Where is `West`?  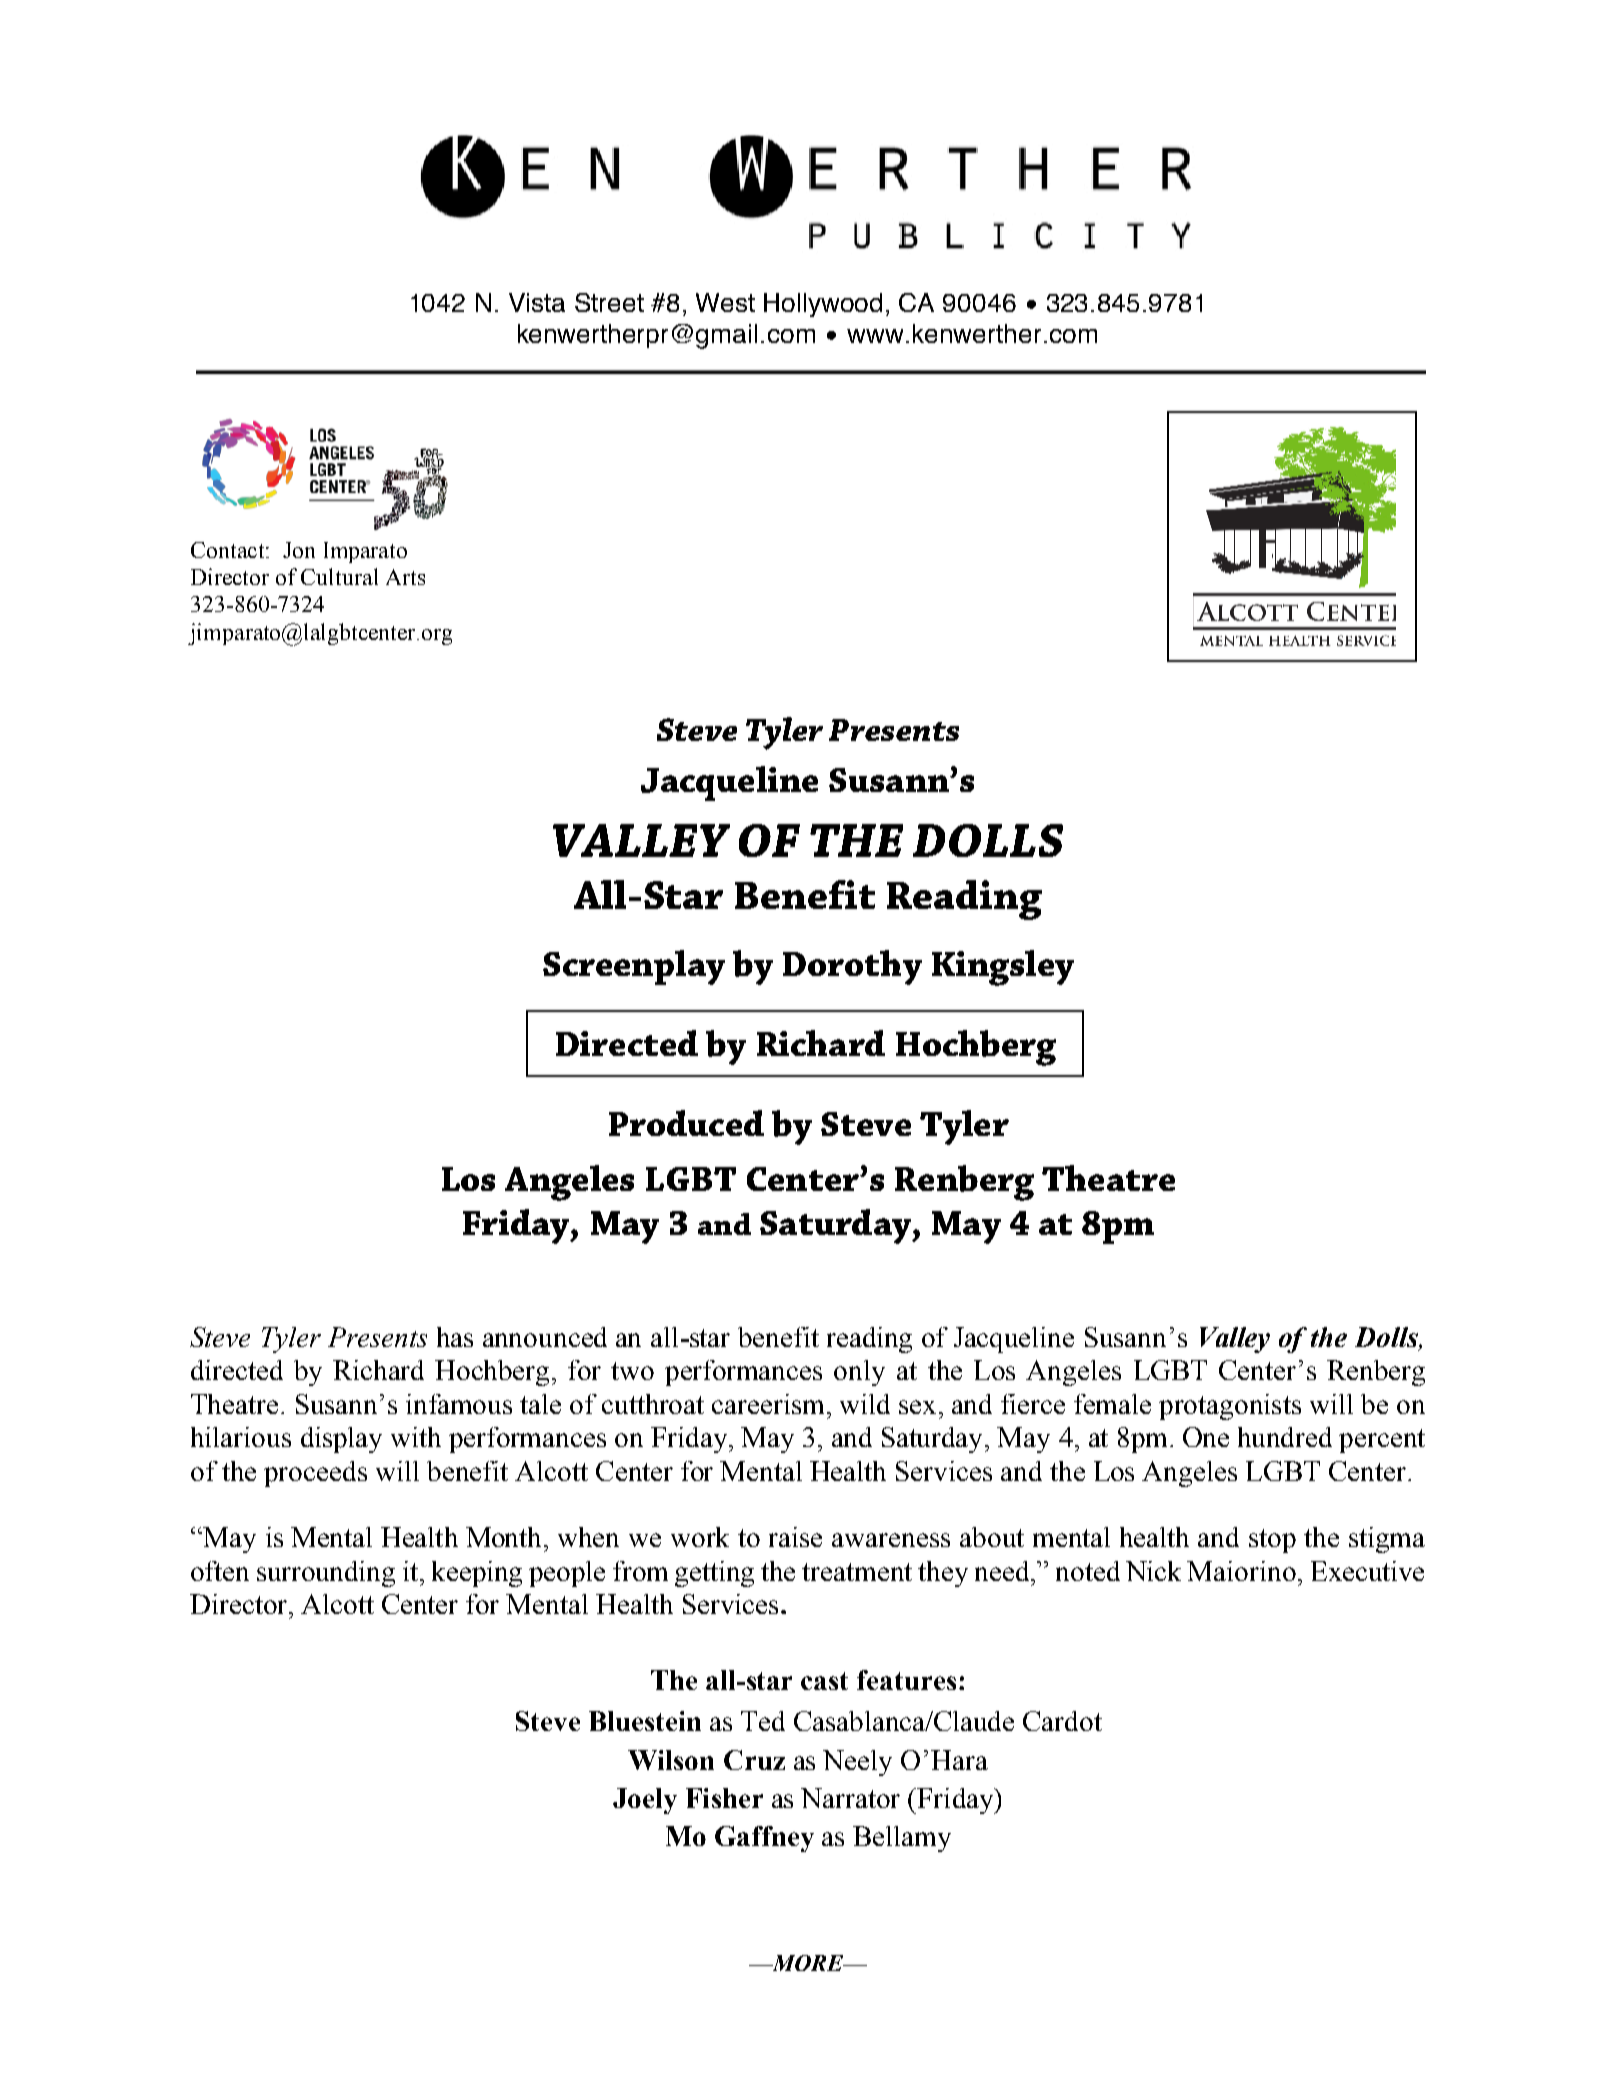
West is located at coordinates (725, 302).
